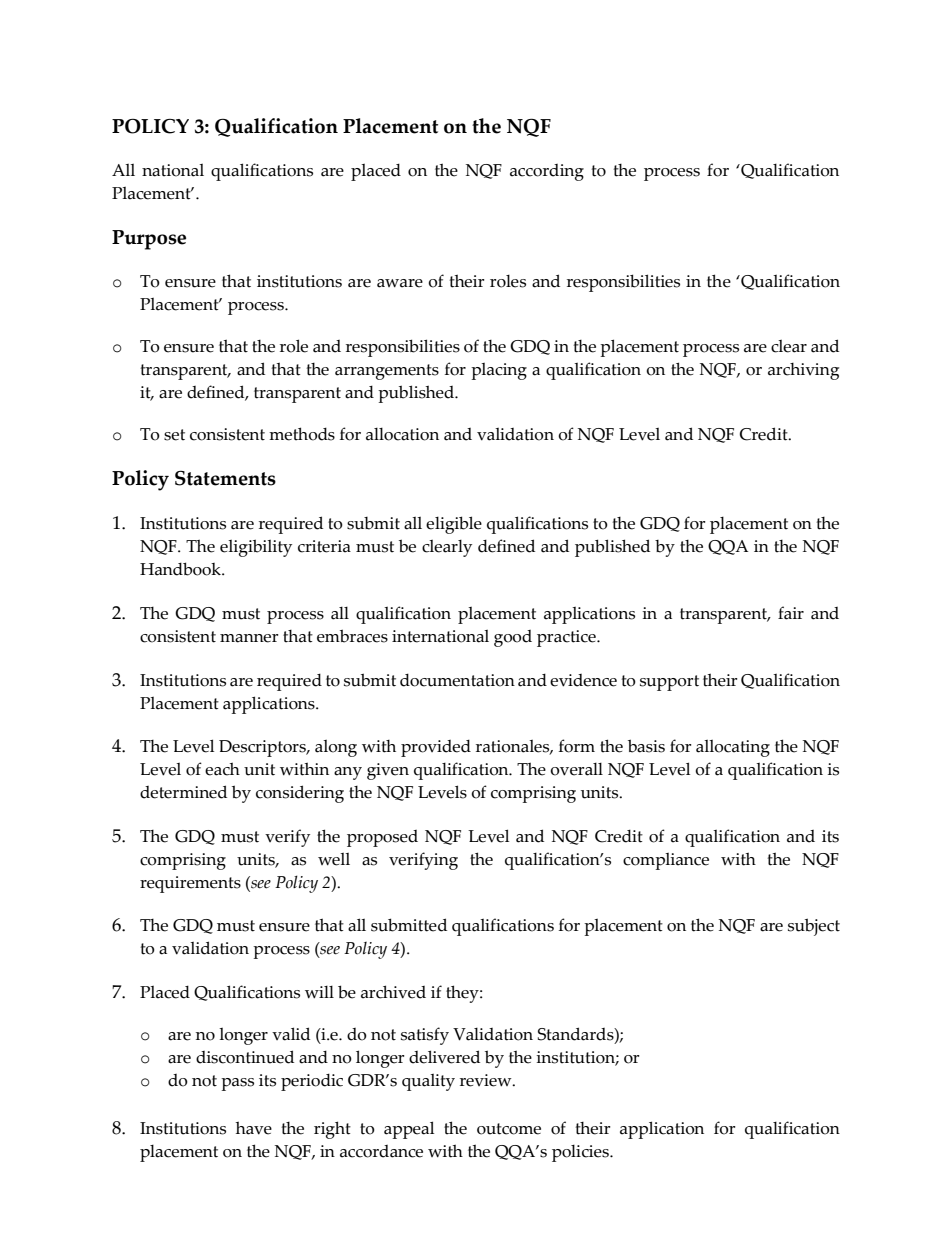  Describe the element at coordinates (499, 371) in the document. I see `placing` at that location.
